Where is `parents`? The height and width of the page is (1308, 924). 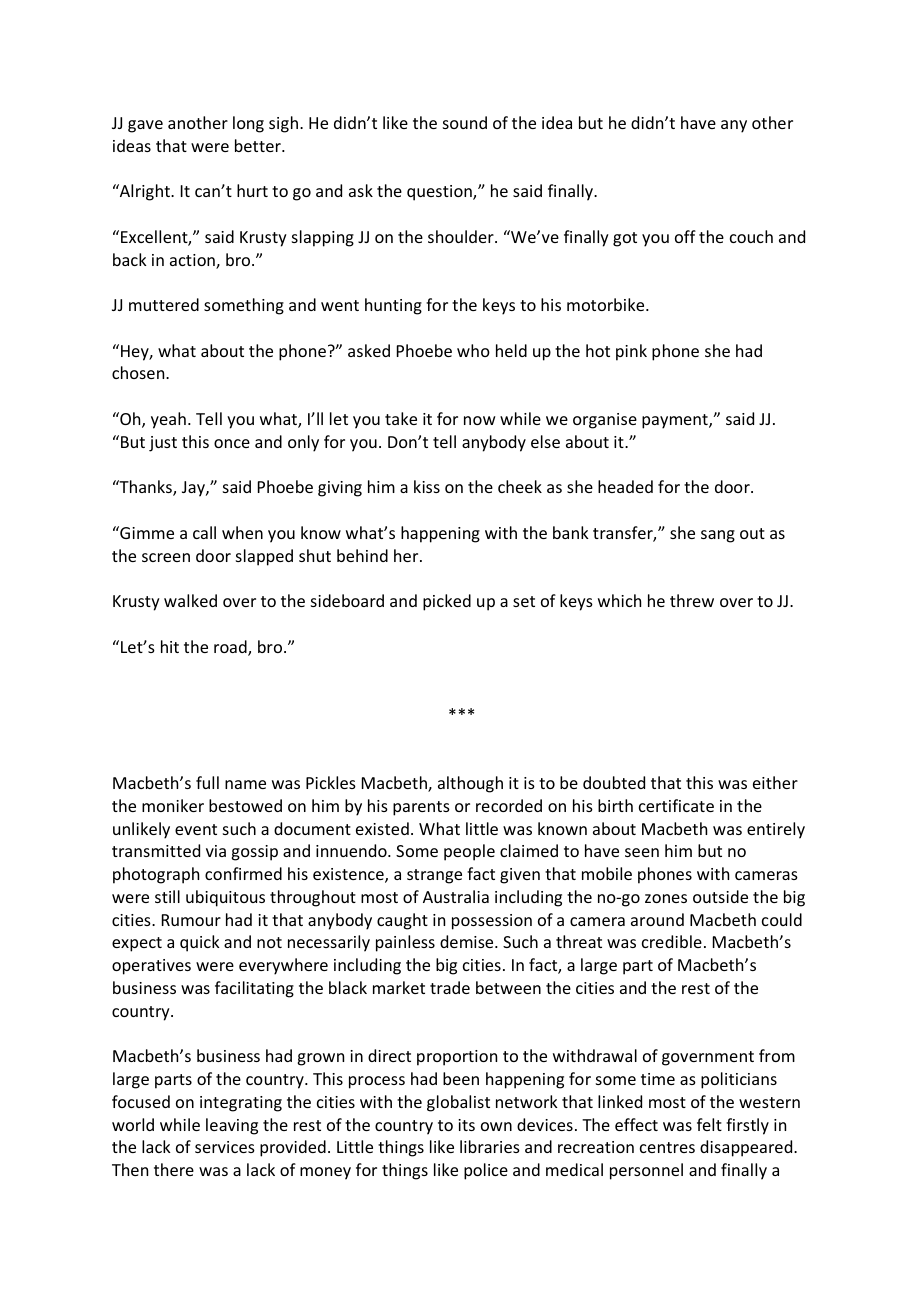 parents is located at coordinates (421, 808).
